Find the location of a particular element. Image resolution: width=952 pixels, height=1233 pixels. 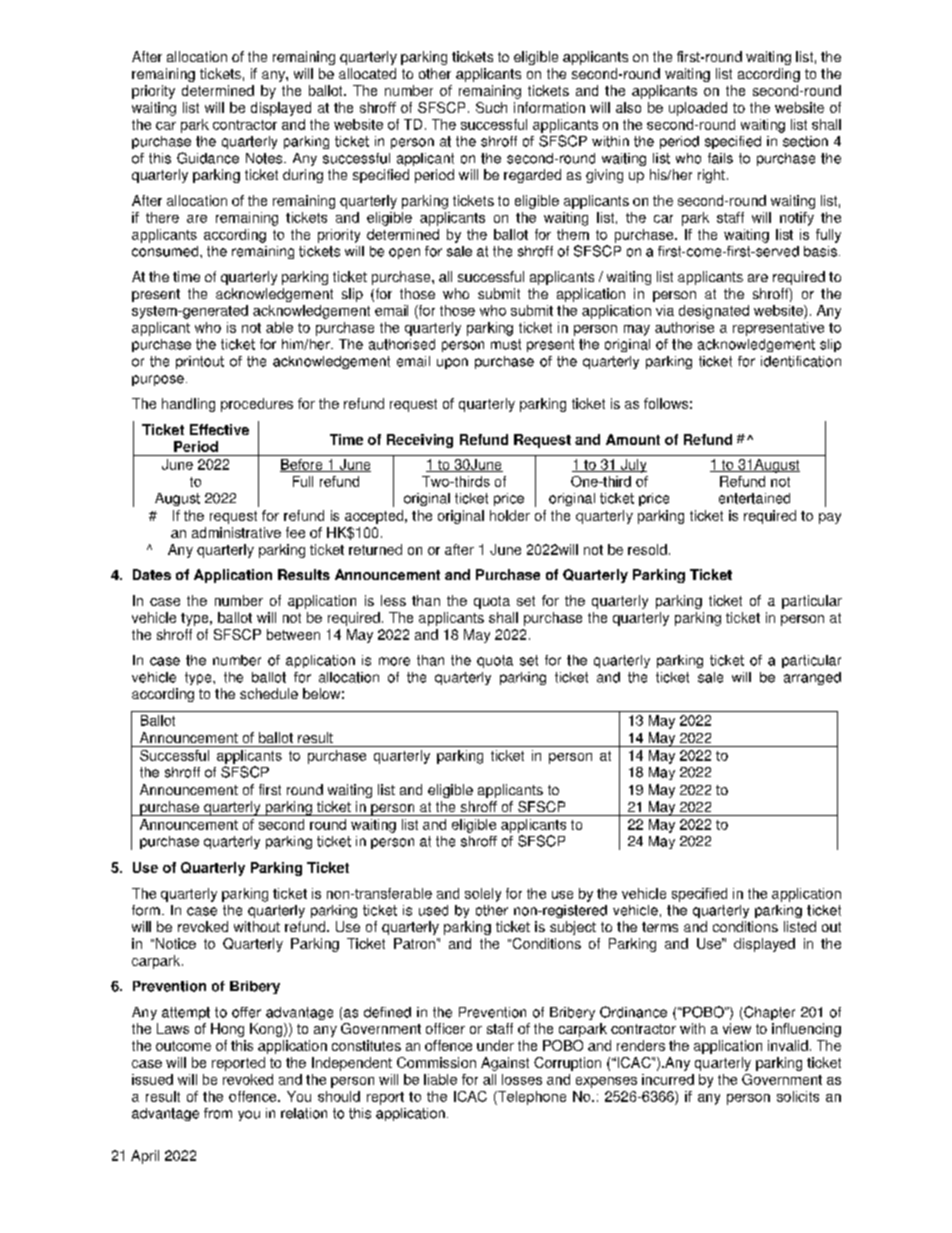

printout is located at coordinates (200, 362).
